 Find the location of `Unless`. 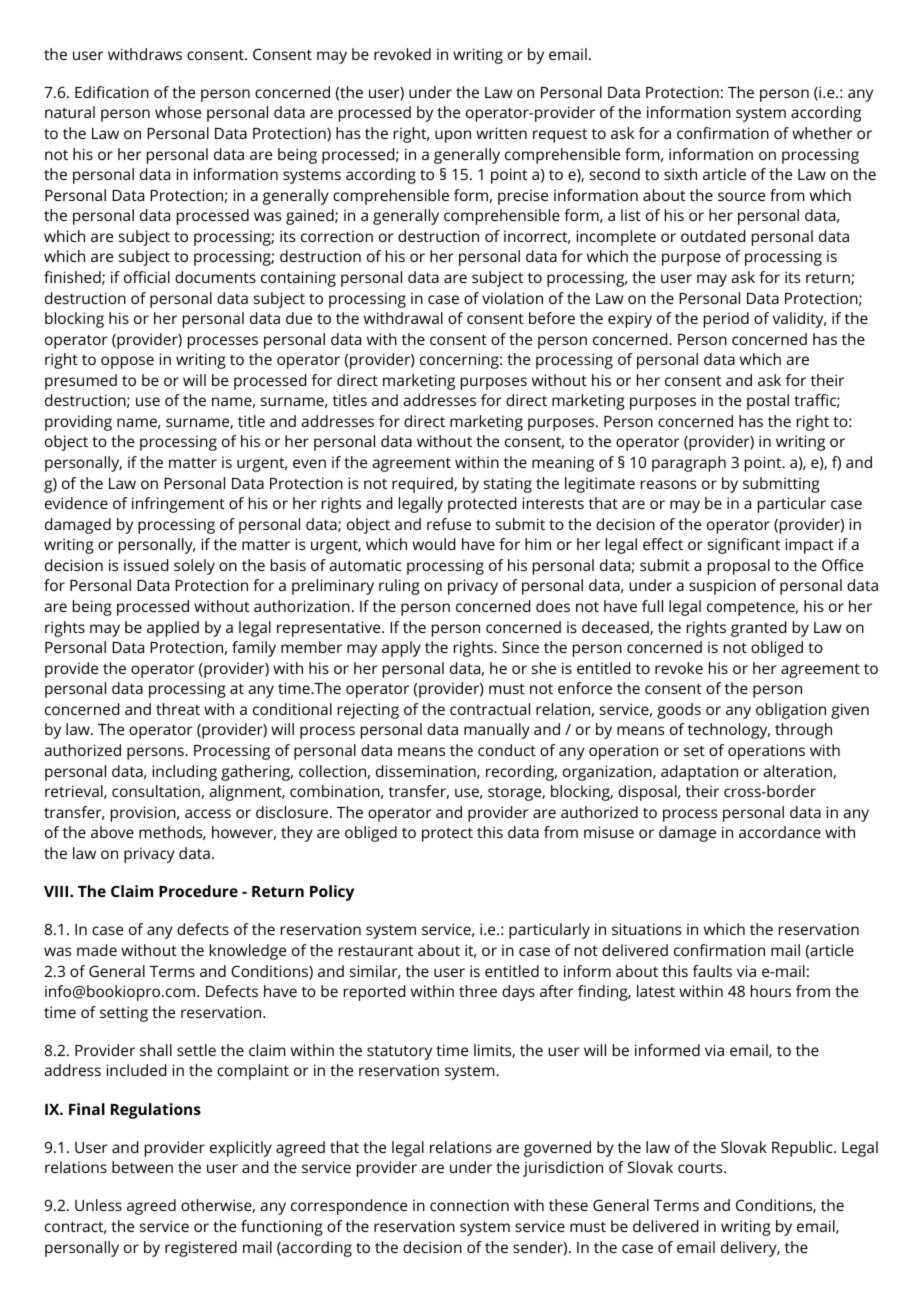

Unless is located at coordinates (98, 1205).
